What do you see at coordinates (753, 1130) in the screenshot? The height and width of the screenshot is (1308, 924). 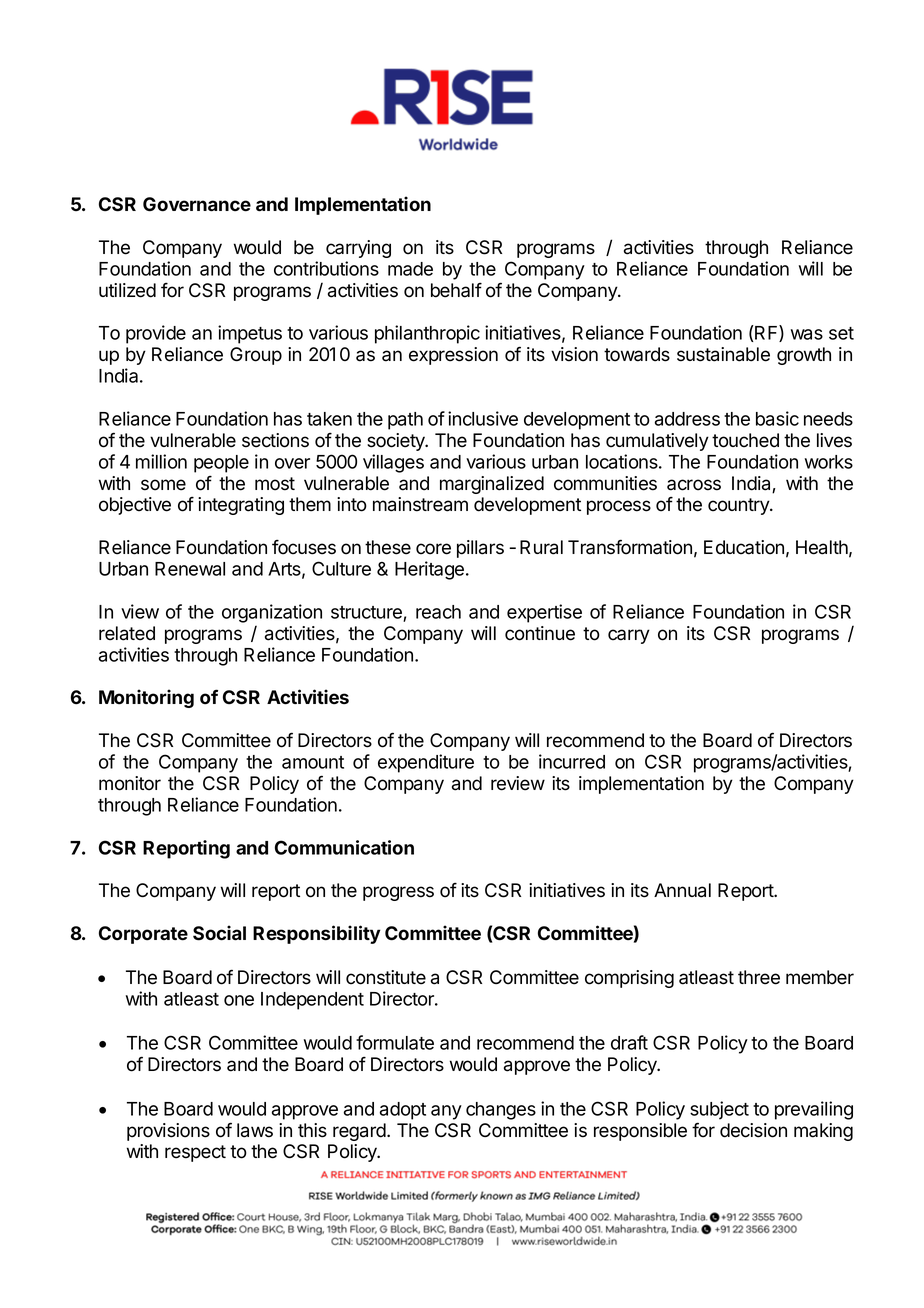 I see `decision` at bounding box center [753, 1130].
